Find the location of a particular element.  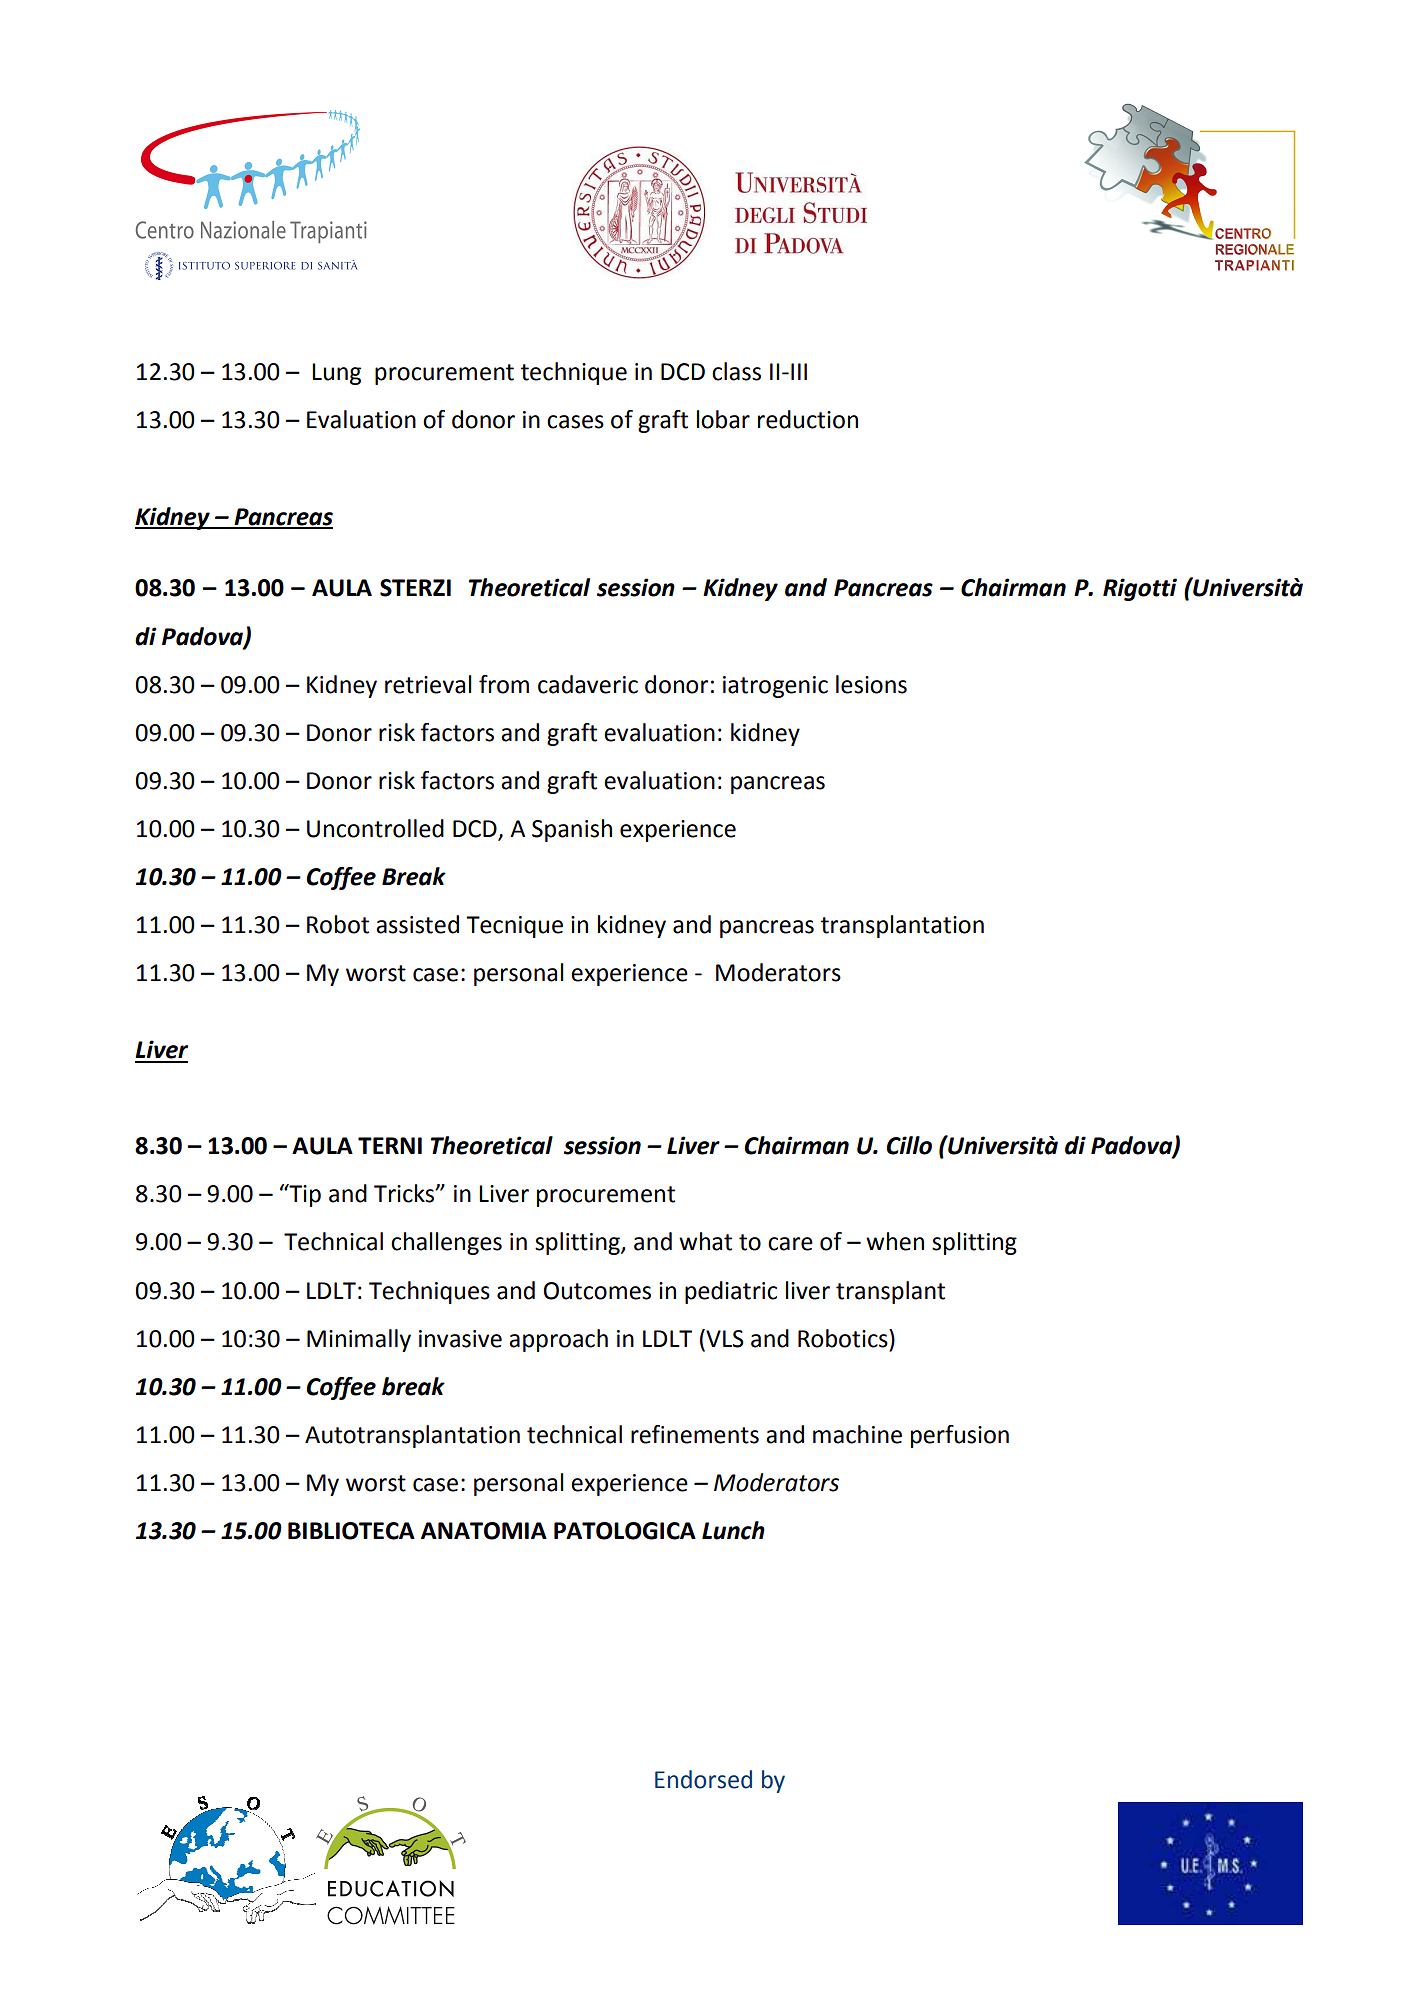

when is located at coordinates (895, 1241).
